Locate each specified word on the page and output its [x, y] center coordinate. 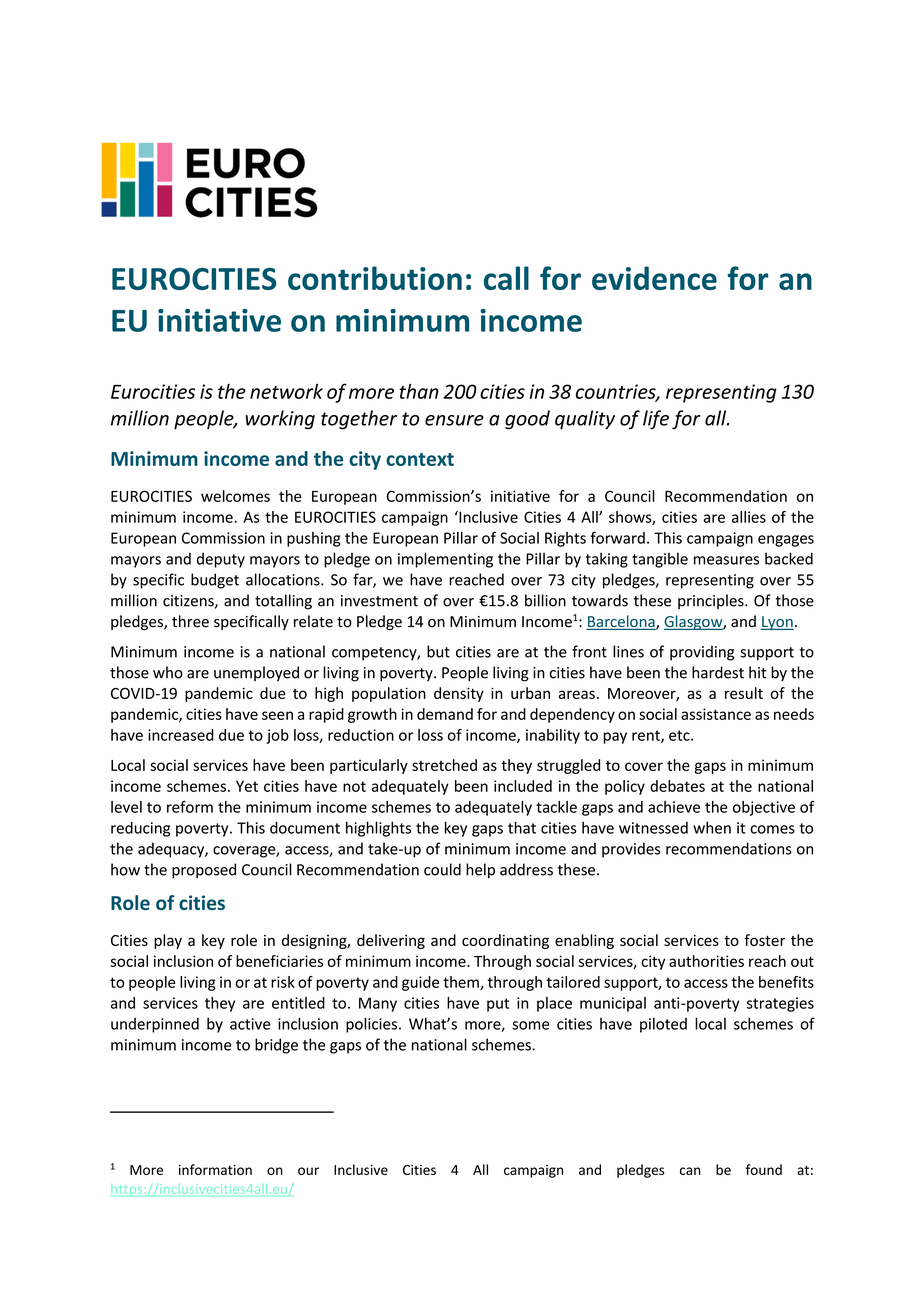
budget [215, 581]
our [308, 1171]
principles [712, 601]
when [712, 827]
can [690, 1171]
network [286, 391]
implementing [445, 560]
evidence [654, 278]
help [480, 871]
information [215, 1169]
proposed [204, 871]
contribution [375, 278]
